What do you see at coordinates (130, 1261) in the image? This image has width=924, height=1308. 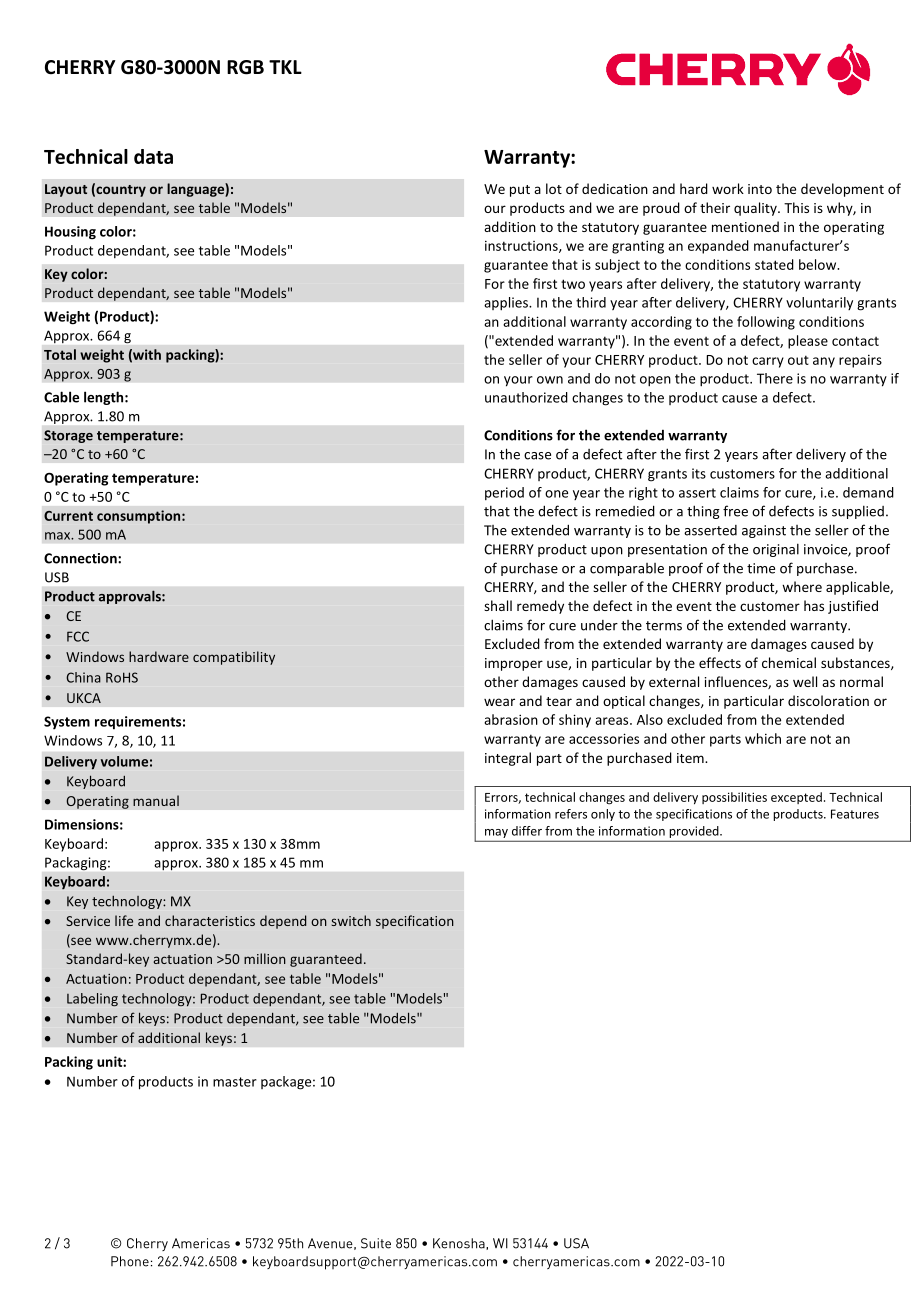 I see `Phone` at bounding box center [130, 1261].
